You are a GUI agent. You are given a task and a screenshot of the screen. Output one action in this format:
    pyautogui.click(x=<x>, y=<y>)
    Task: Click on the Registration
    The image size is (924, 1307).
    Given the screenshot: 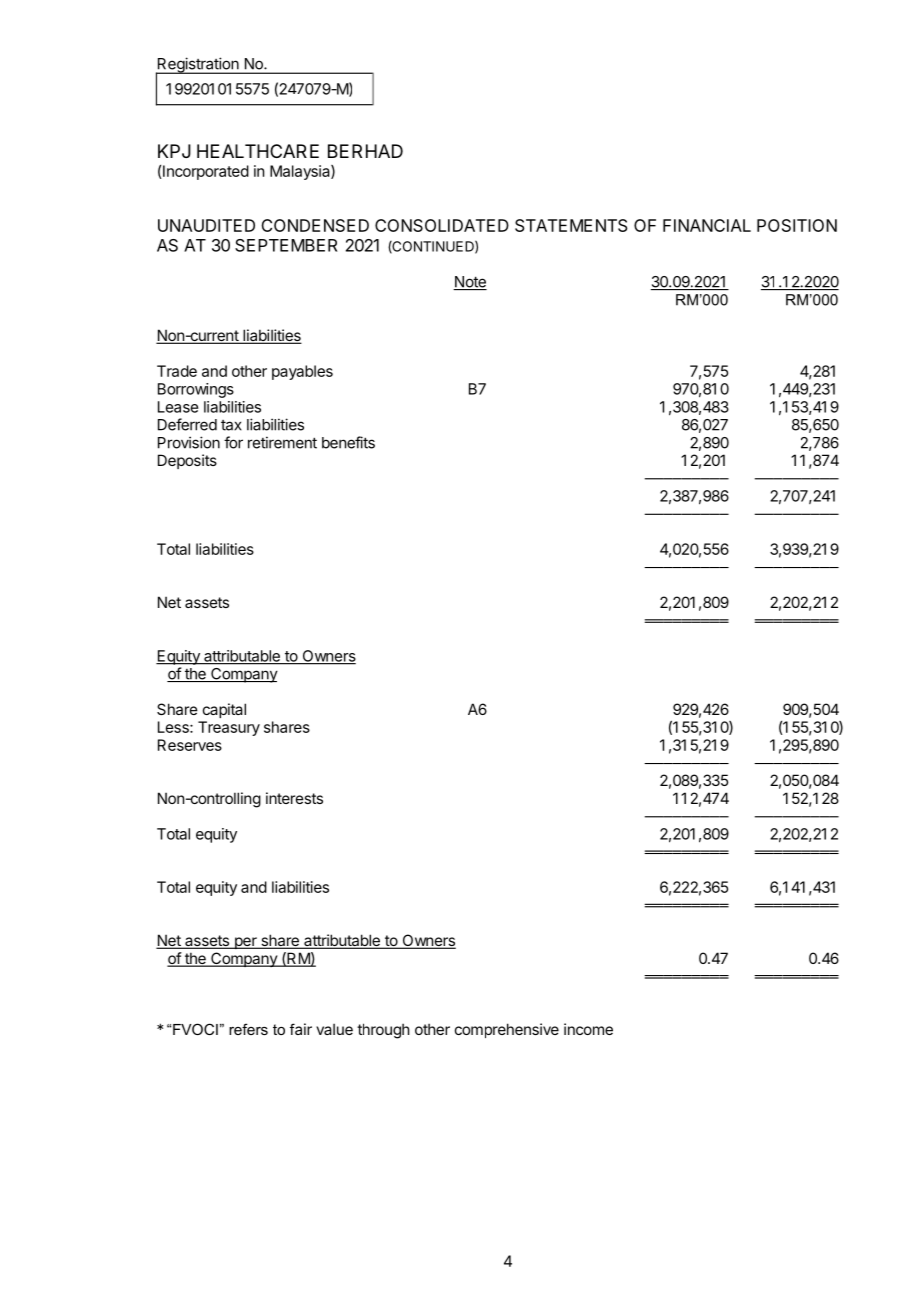 What is the action you would take?
    pyautogui.click(x=198, y=66)
